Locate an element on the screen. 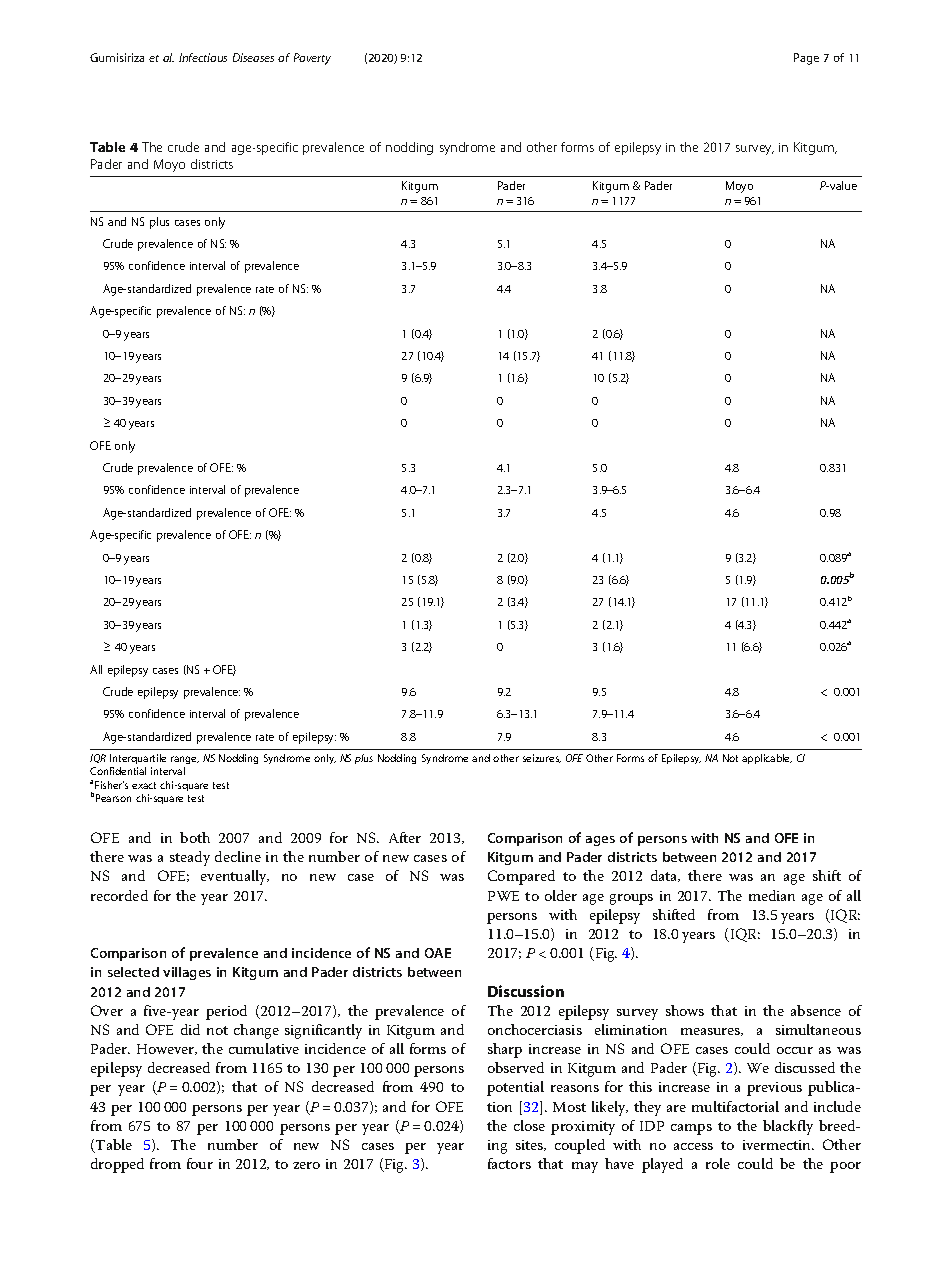 The height and width of the screenshot is (1265, 952). median is located at coordinates (772, 895).
